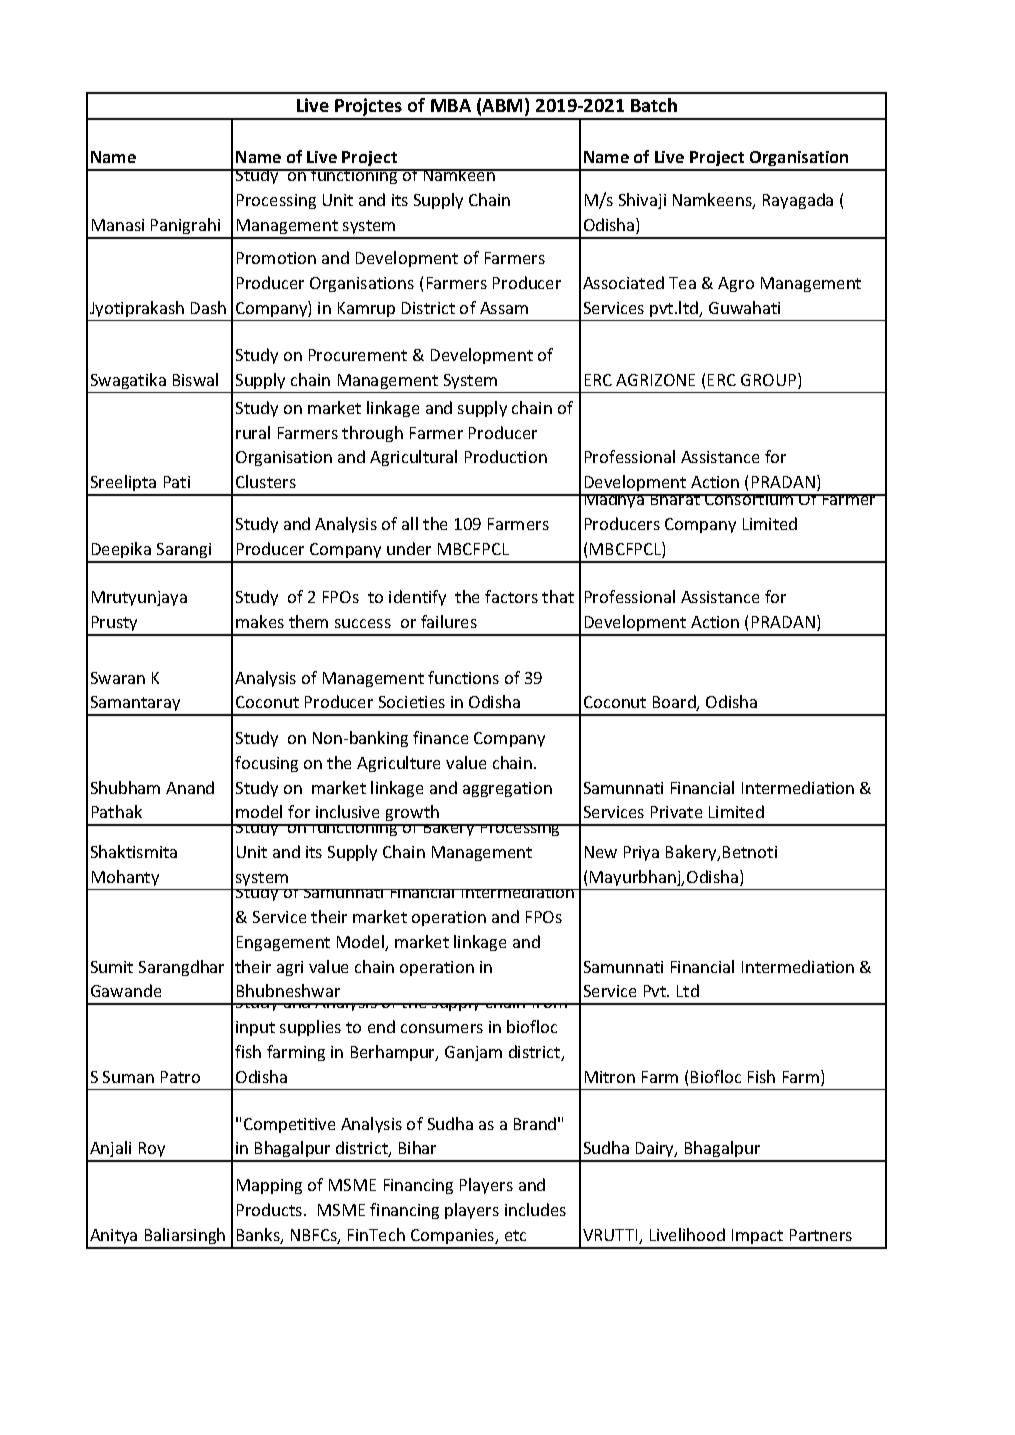  I want to click on Products, so click(271, 1209).
